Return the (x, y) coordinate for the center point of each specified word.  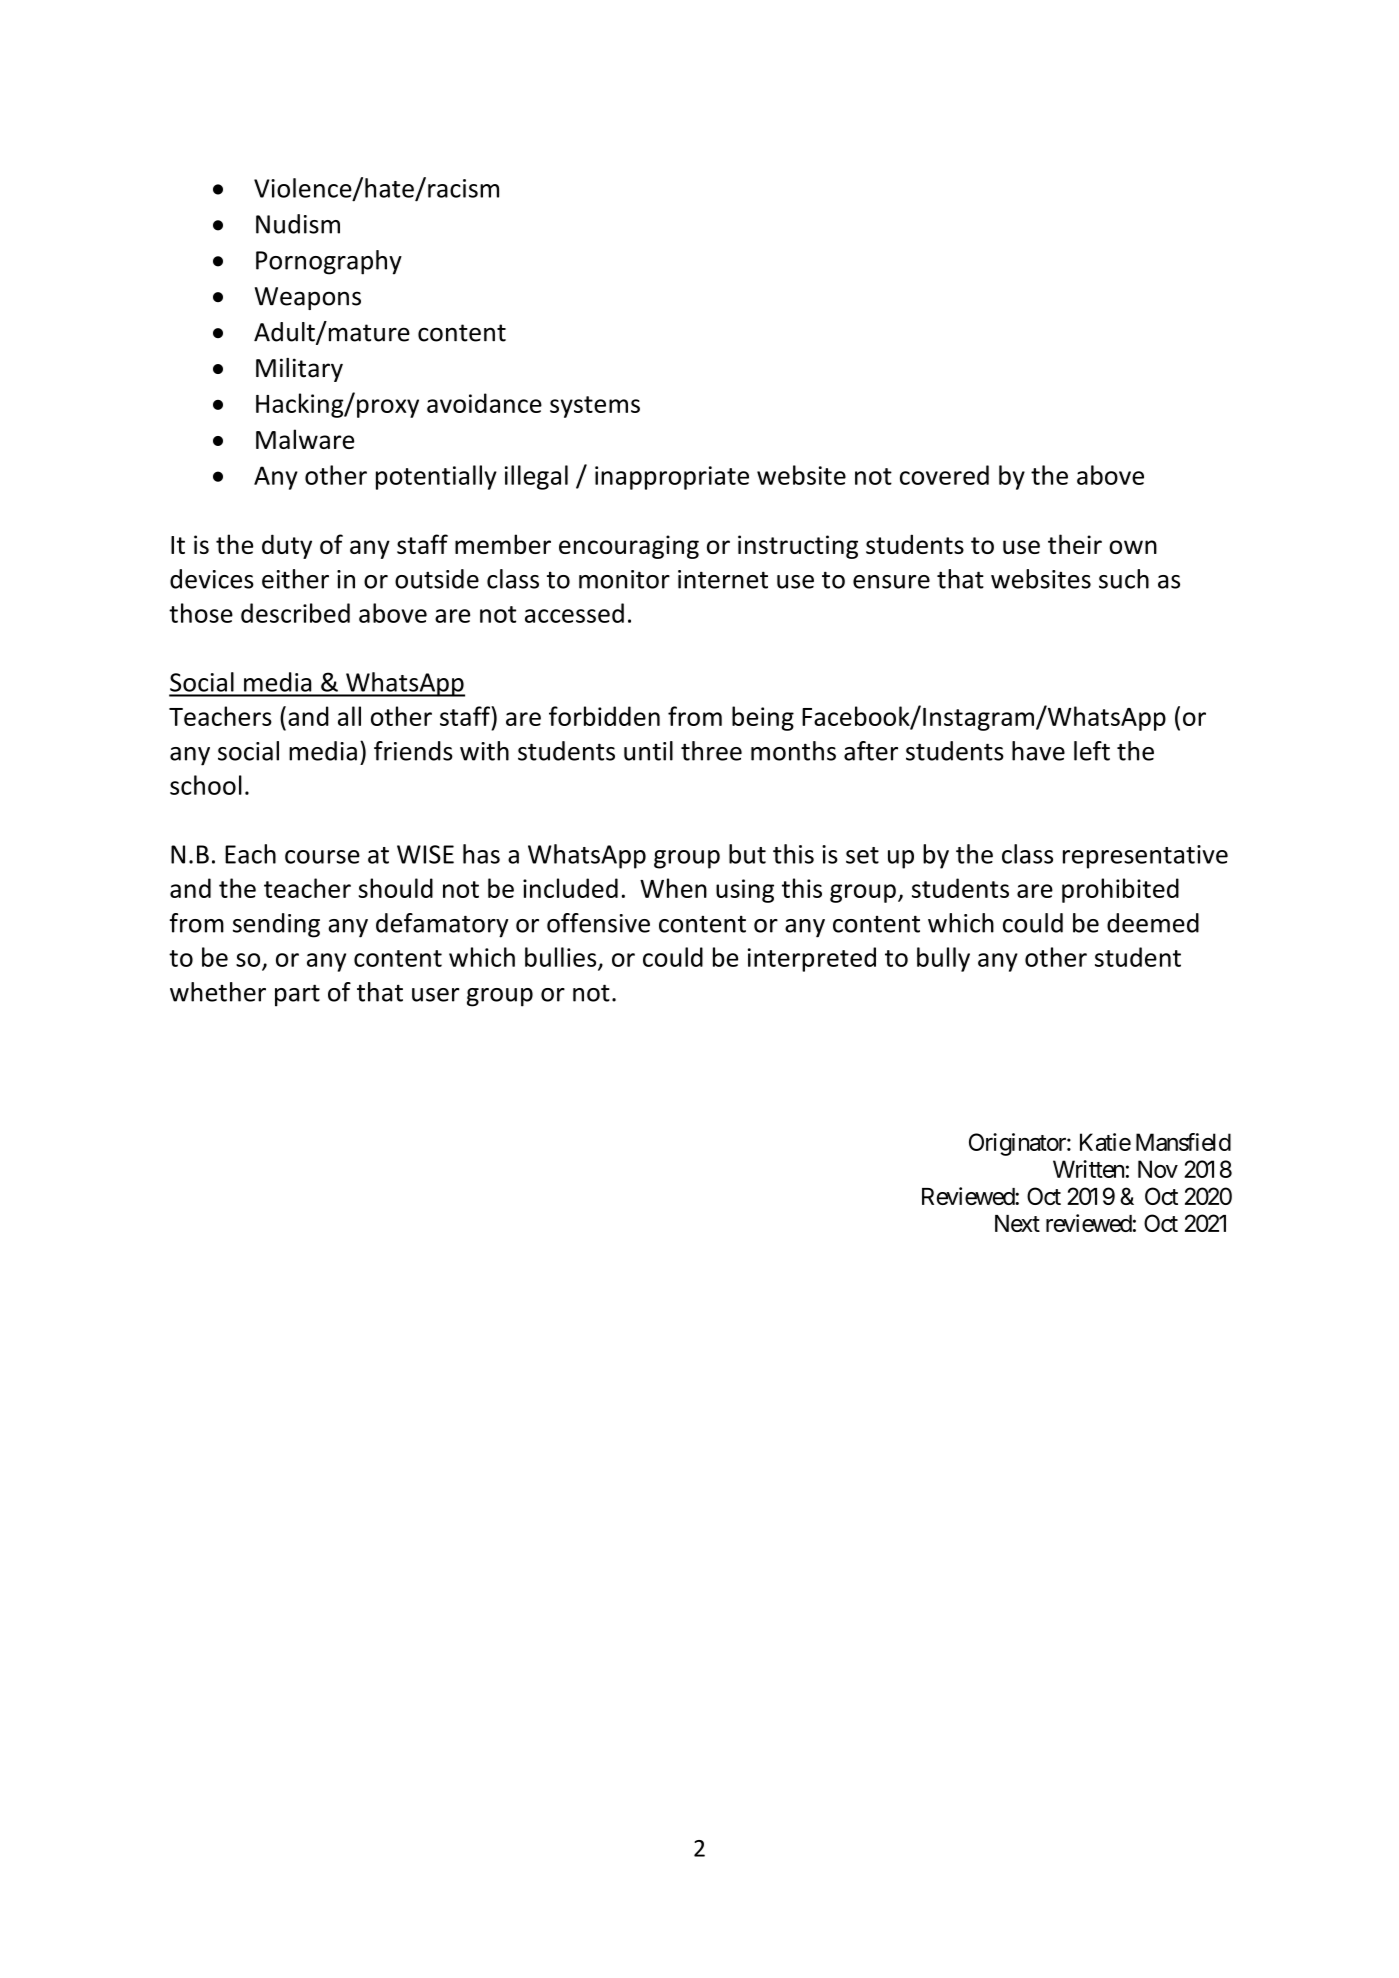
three (711, 751)
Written (1088, 1169)
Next (1017, 1223)
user (436, 995)
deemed (1153, 923)
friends (413, 751)
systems (595, 407)
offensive (598, 923)
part (297, 995)
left (1092, 751)
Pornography (329, 262)
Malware (305, 439)
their (1075, 544)
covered (944, 475)
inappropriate (672, 478)
